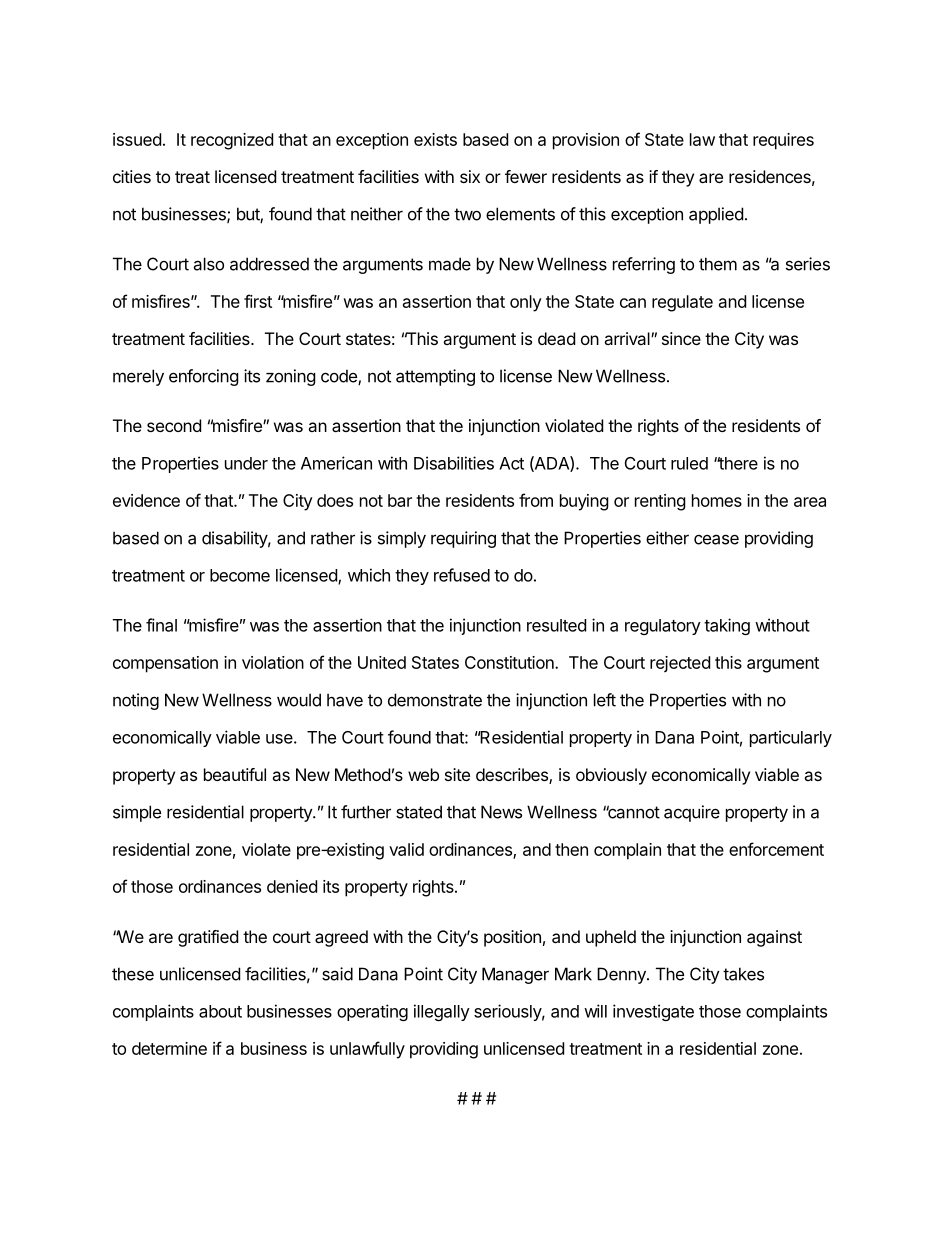  I want to click on compensation, so click(165, 664).
